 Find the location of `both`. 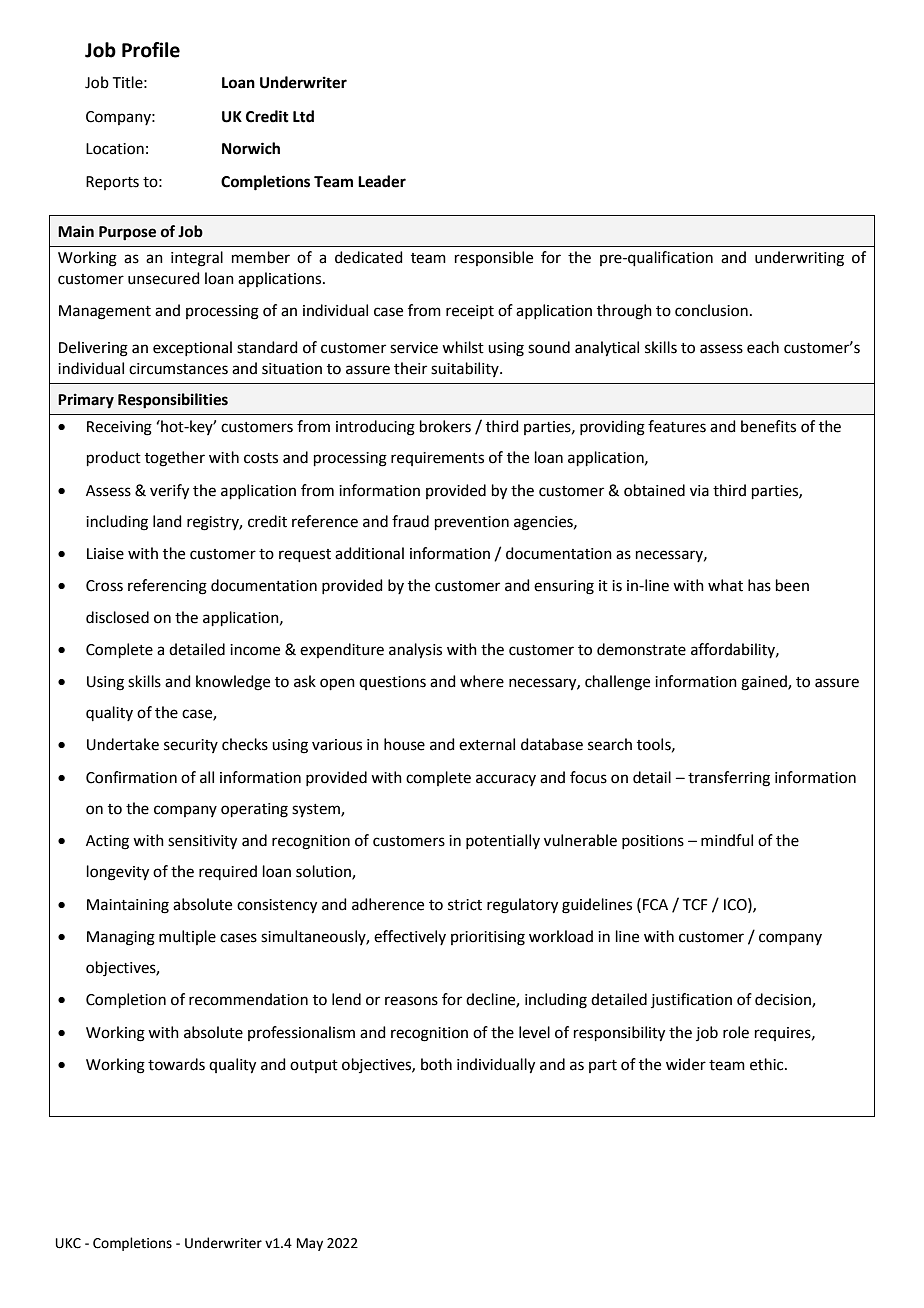

both is located at coordinates (436, 1064).
